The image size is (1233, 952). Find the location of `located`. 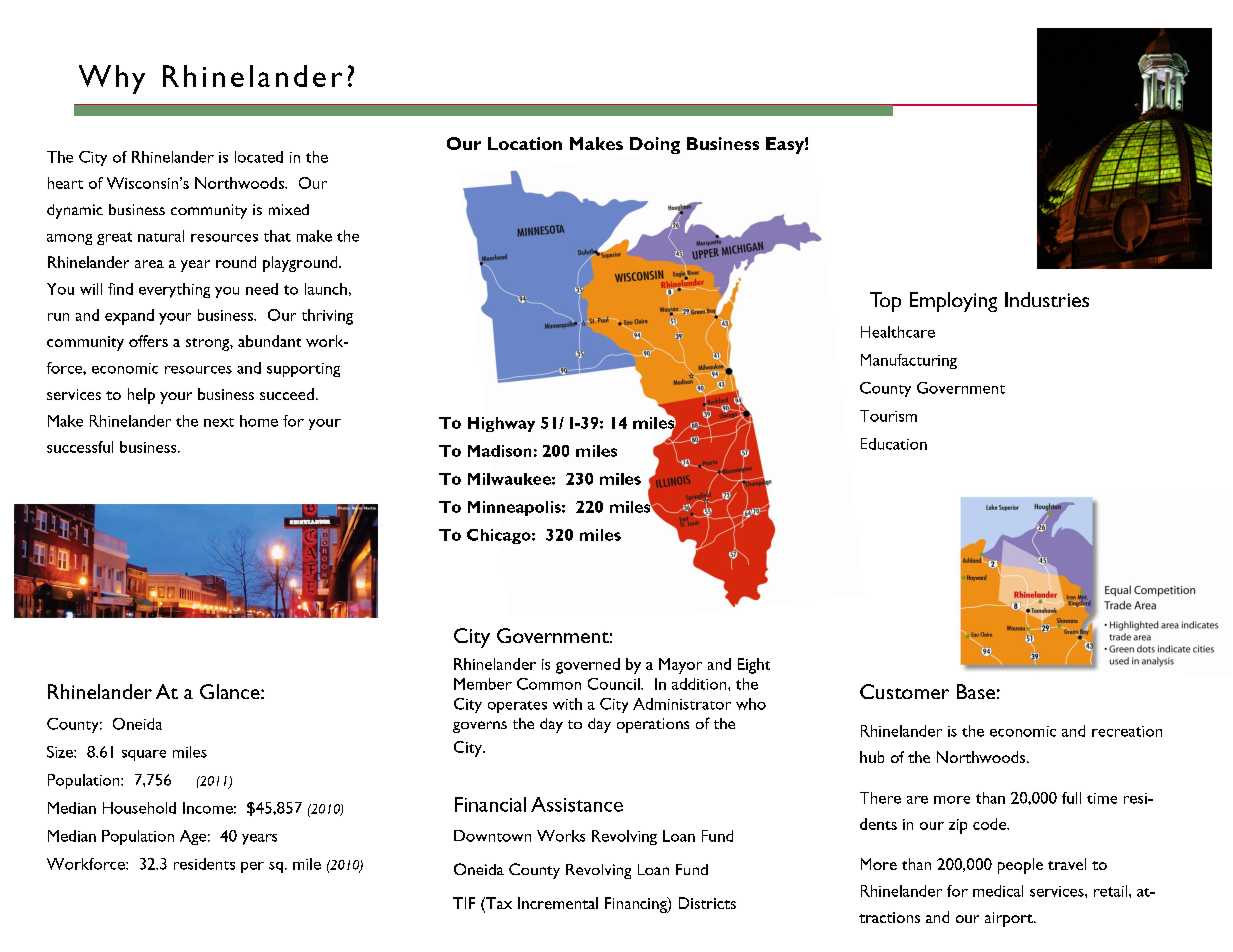

located is located at coordinates (259, 157).
